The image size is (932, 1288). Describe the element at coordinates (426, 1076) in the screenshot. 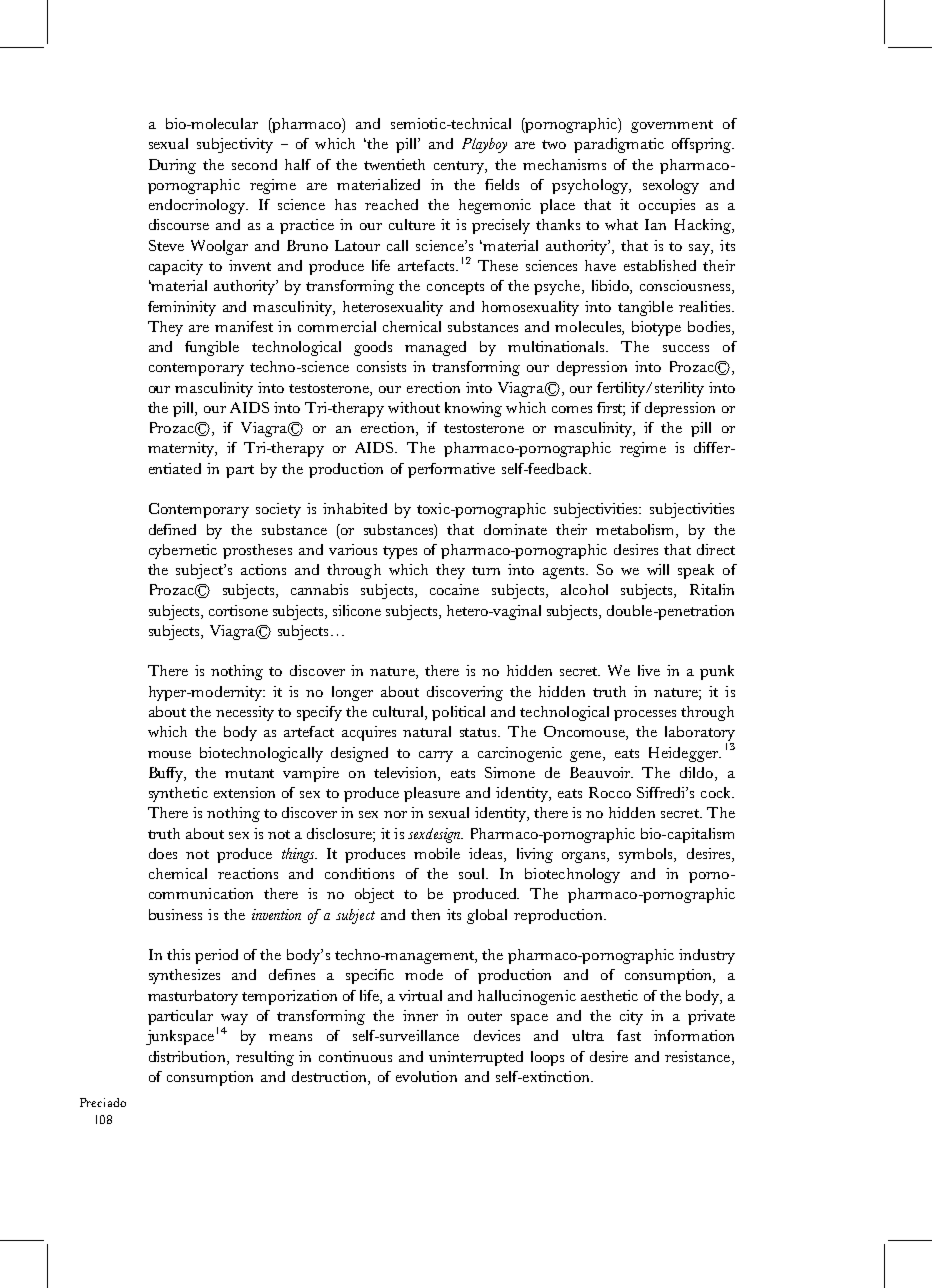

I see `evolution` at that location.
